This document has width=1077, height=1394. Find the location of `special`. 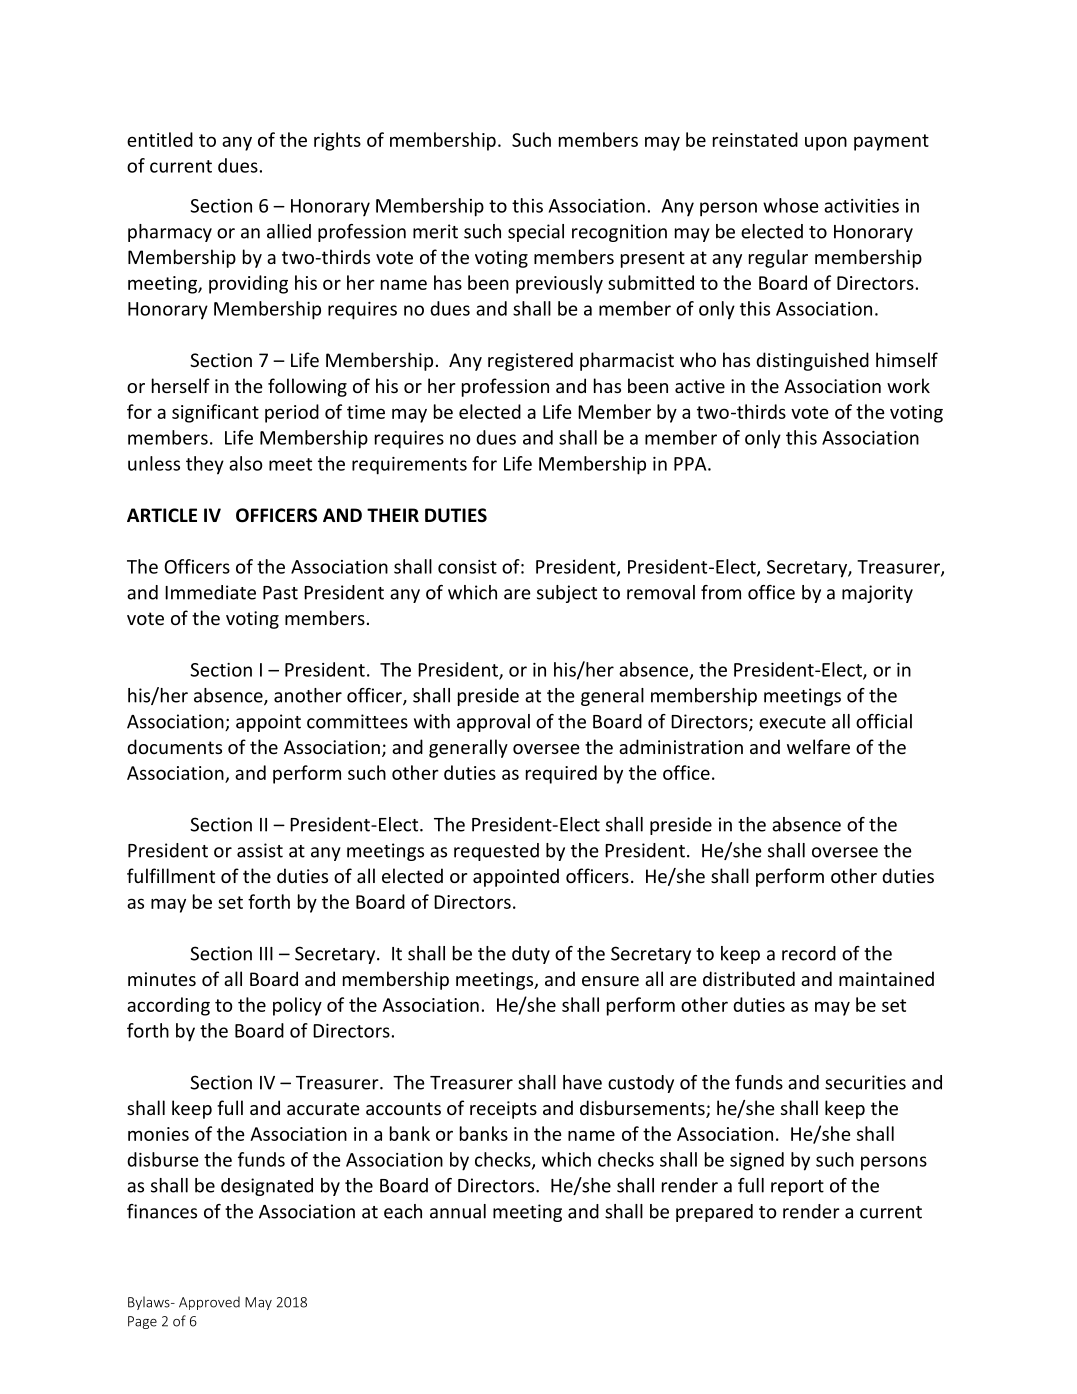

special is located at coordinates (536, 233).
